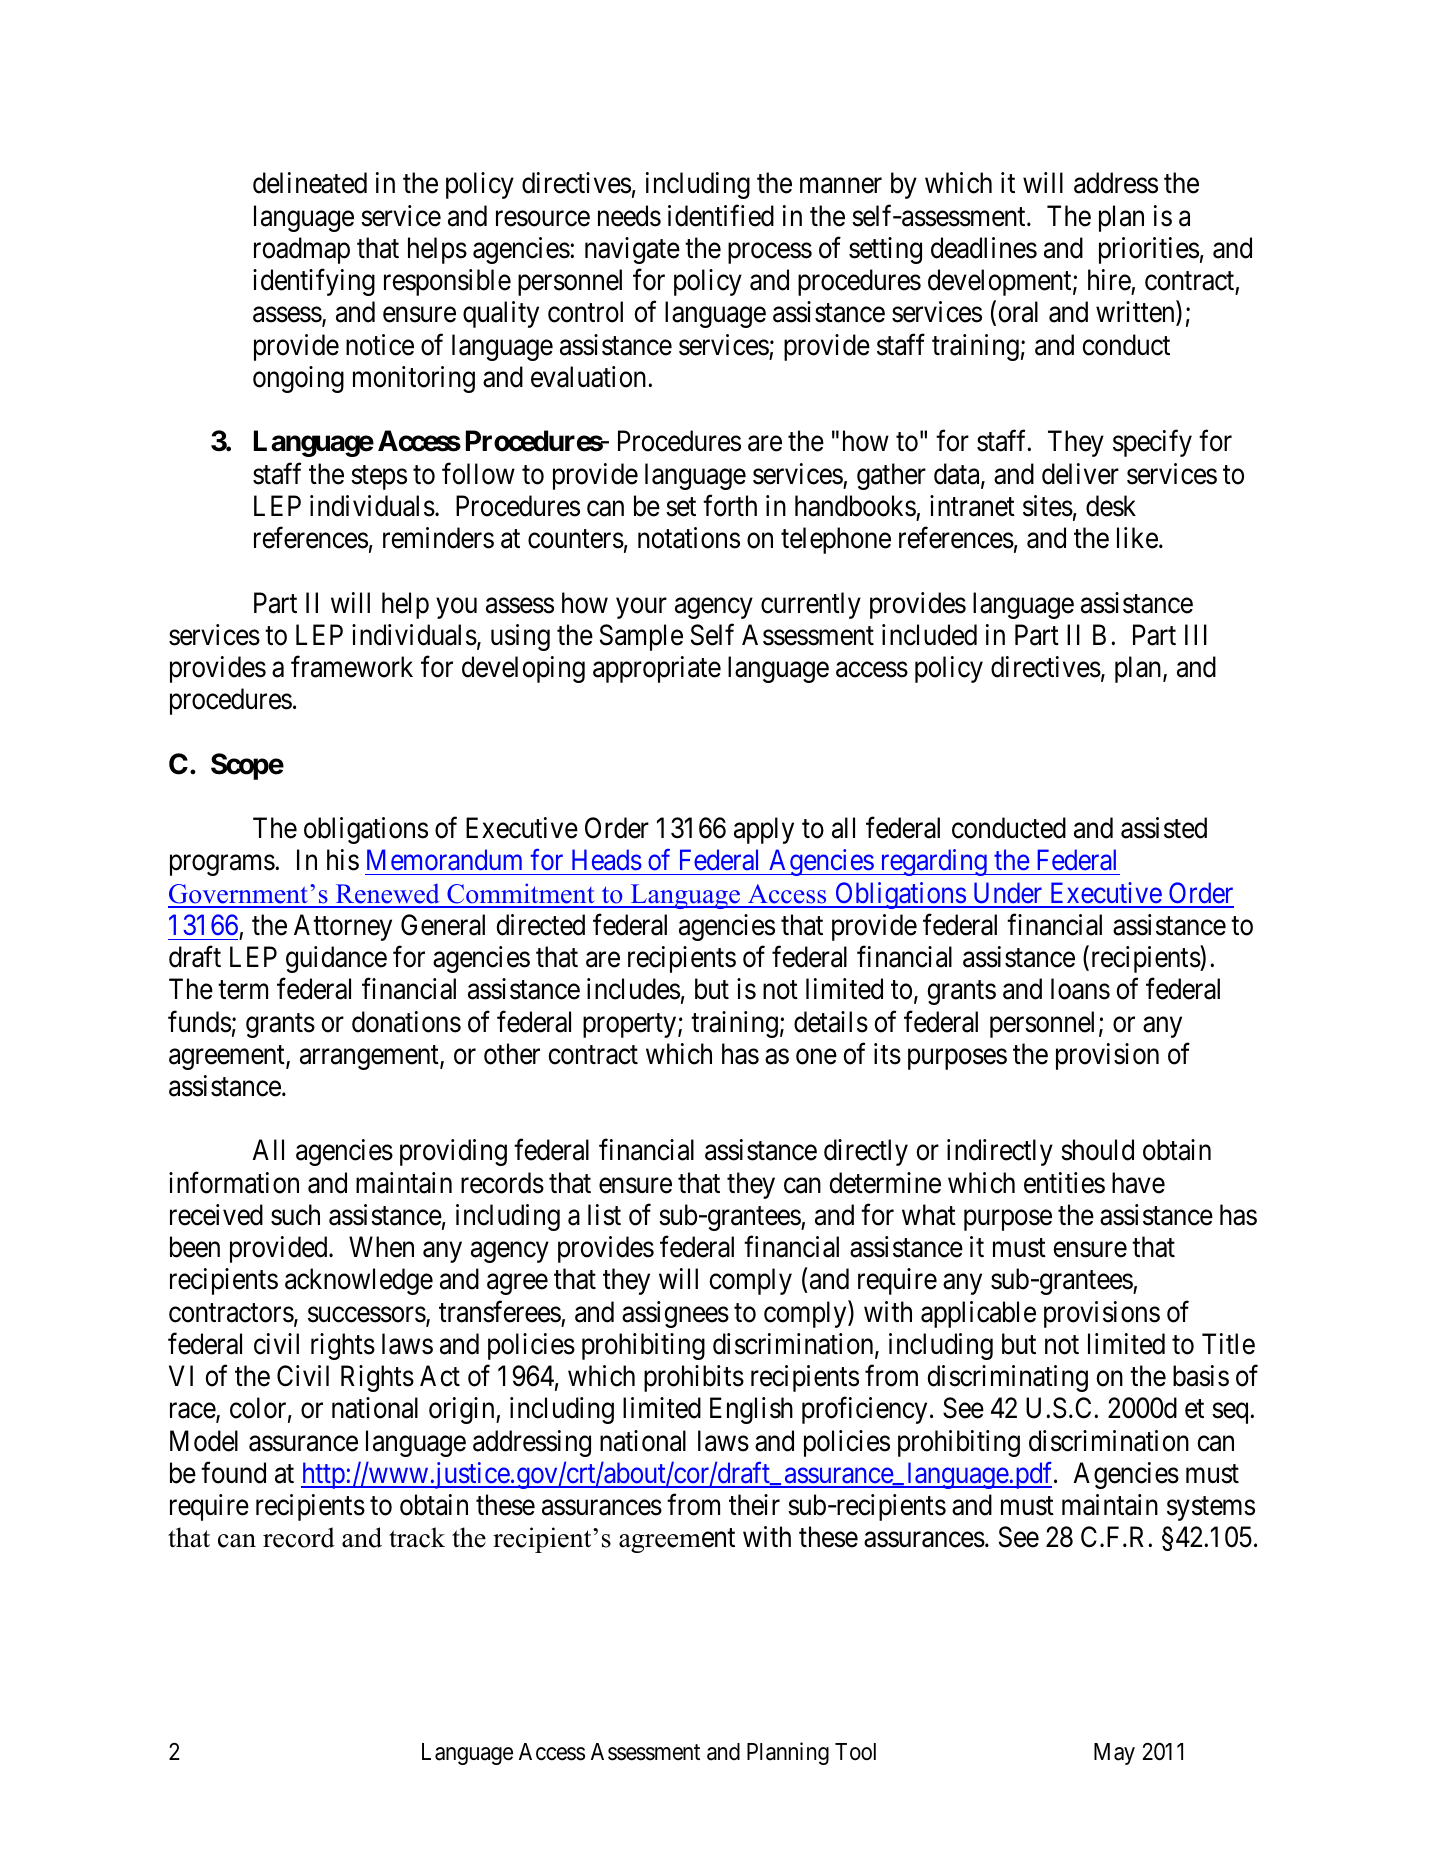 The width and height of the screenshot is (1429, 1850). I want to click on framework, so click(352, 667).
